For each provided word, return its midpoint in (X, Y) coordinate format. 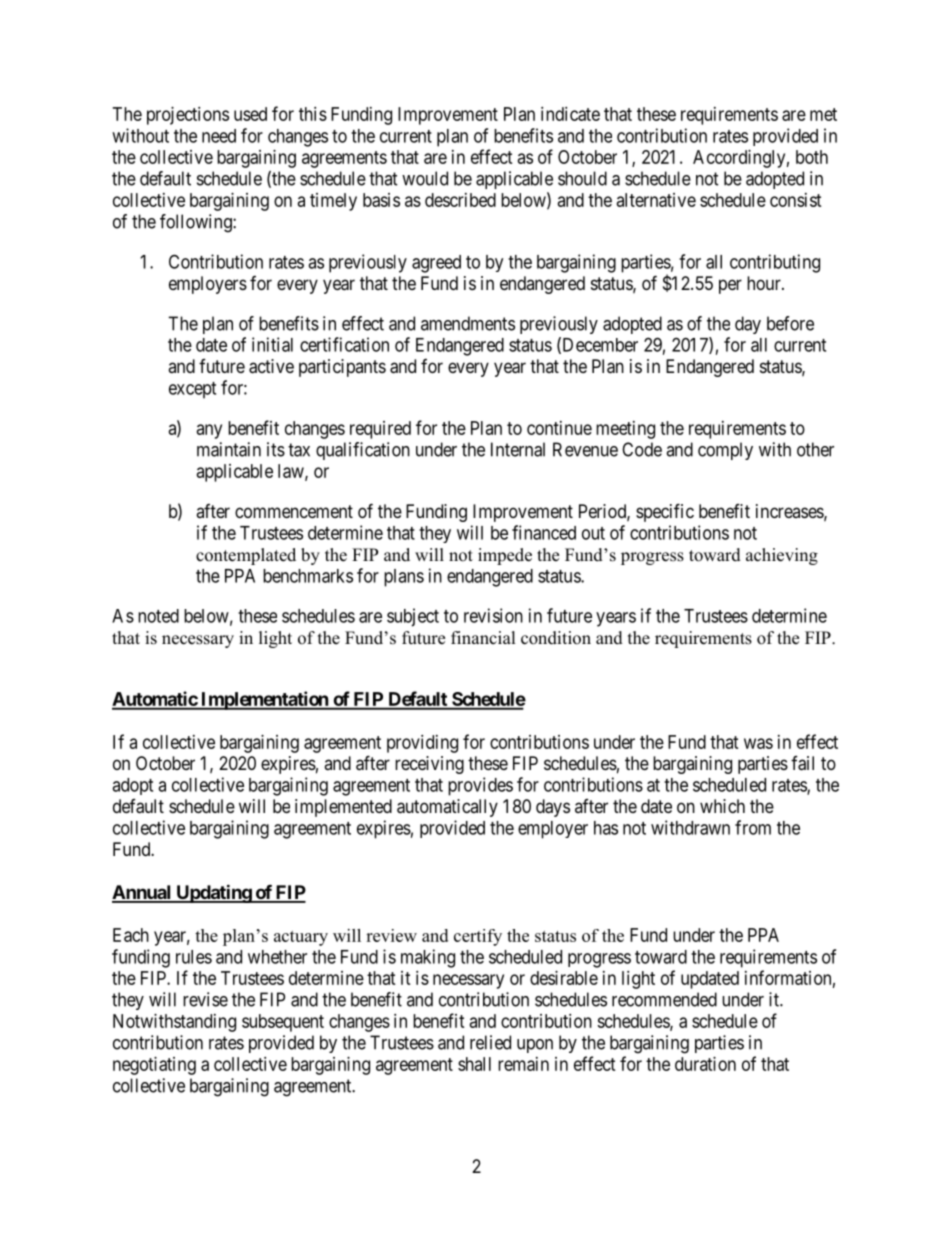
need (219, 136)
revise (205, 999)
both (812, 157)
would (425, 178)
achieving (782, 556)
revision (493, 615)
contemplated (246, 556)
